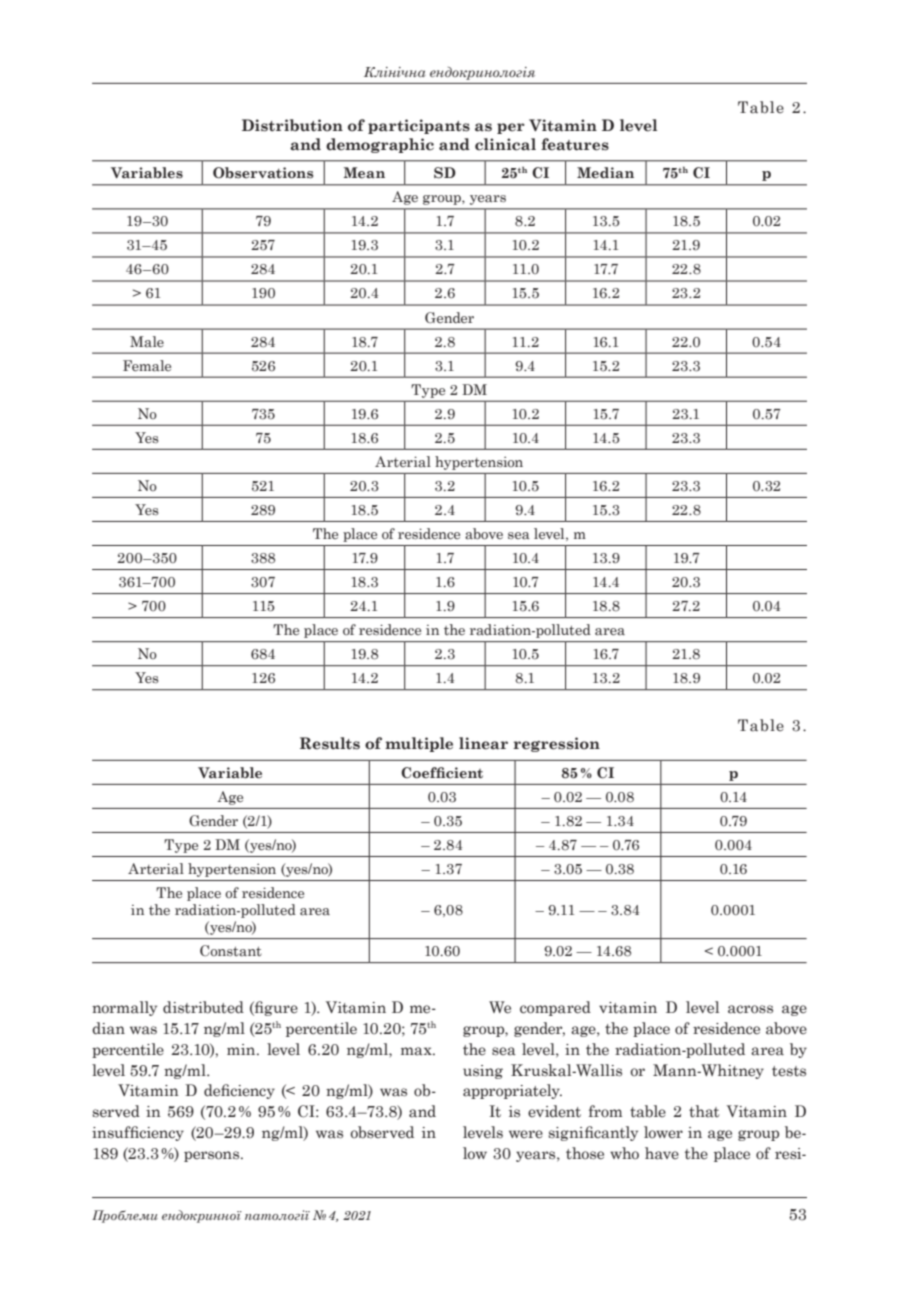  What do you see at coordinates (556, 744) in the screenshot?
I see `regression` at bounding box center [556, 744].
